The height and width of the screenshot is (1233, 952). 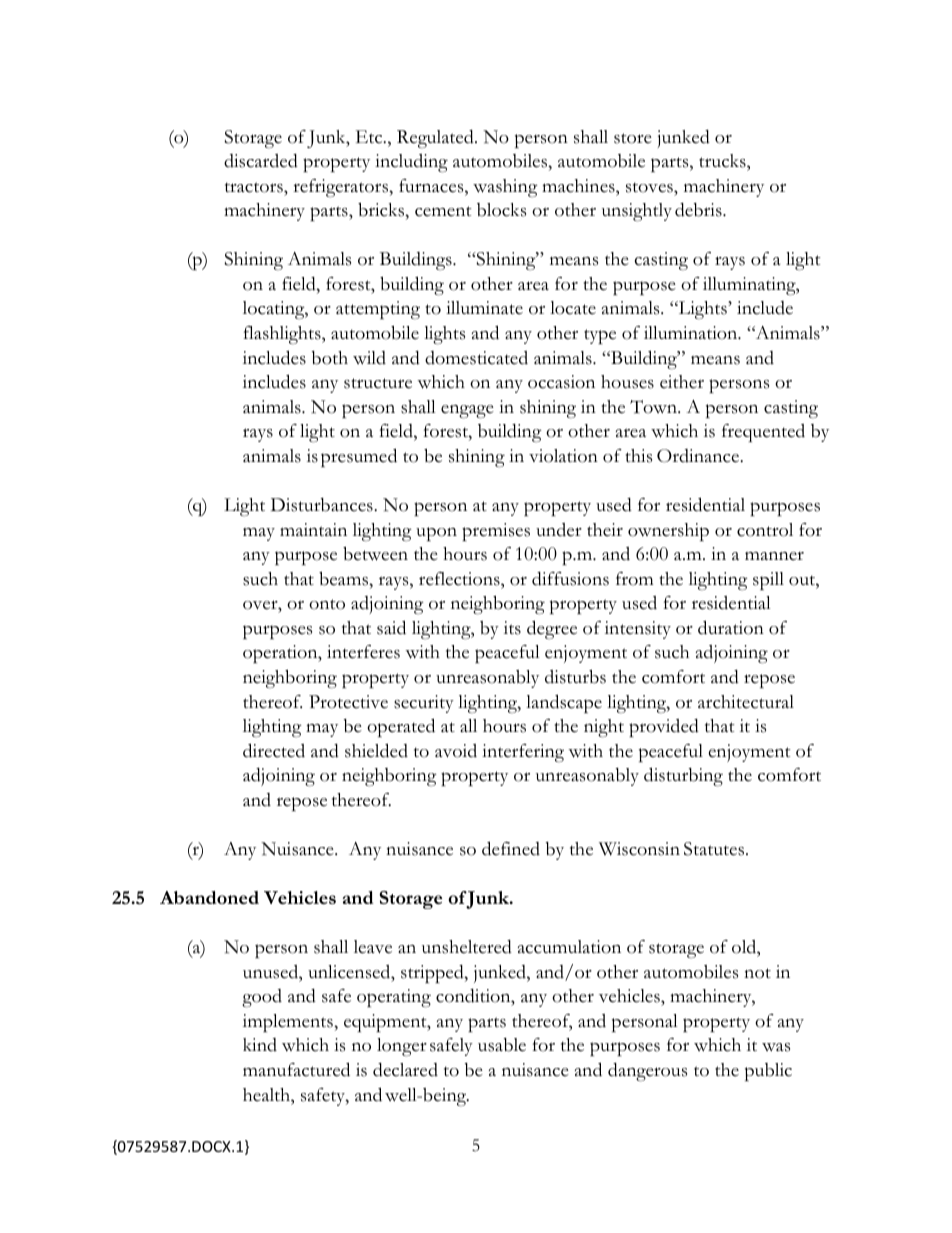 I want to click on its, so click(x=512, y=628).
